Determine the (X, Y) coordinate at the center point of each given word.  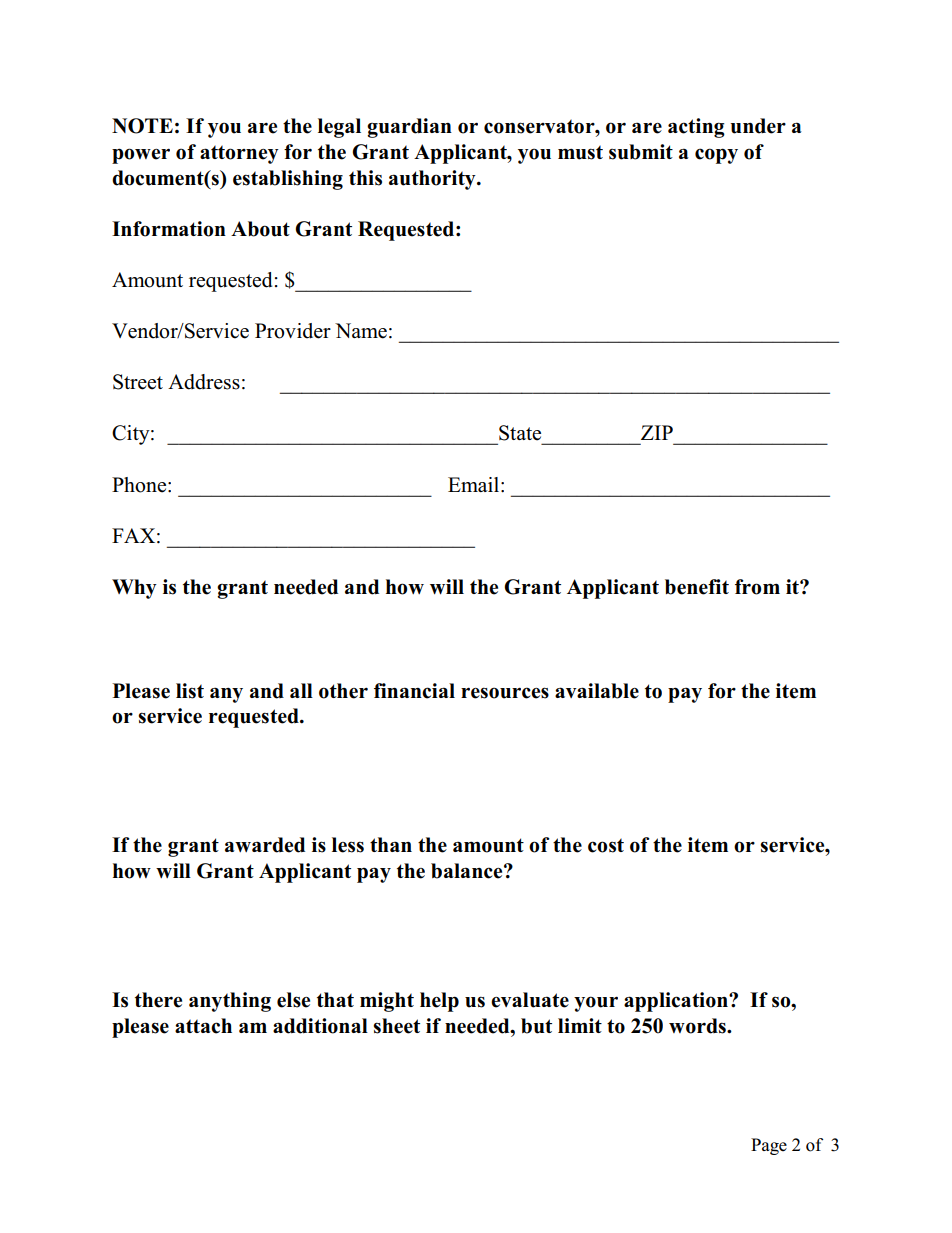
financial (414, 691)
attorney (239, 154)
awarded (265, 845)
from (757, 587)
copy (716, 156)
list (190, 691)
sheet (396, 1026)
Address (204, 382)
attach (203, 1026)
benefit (697, 587)
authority (433, 180)
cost (606, 845)
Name (361, 331)
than (391, 844)
